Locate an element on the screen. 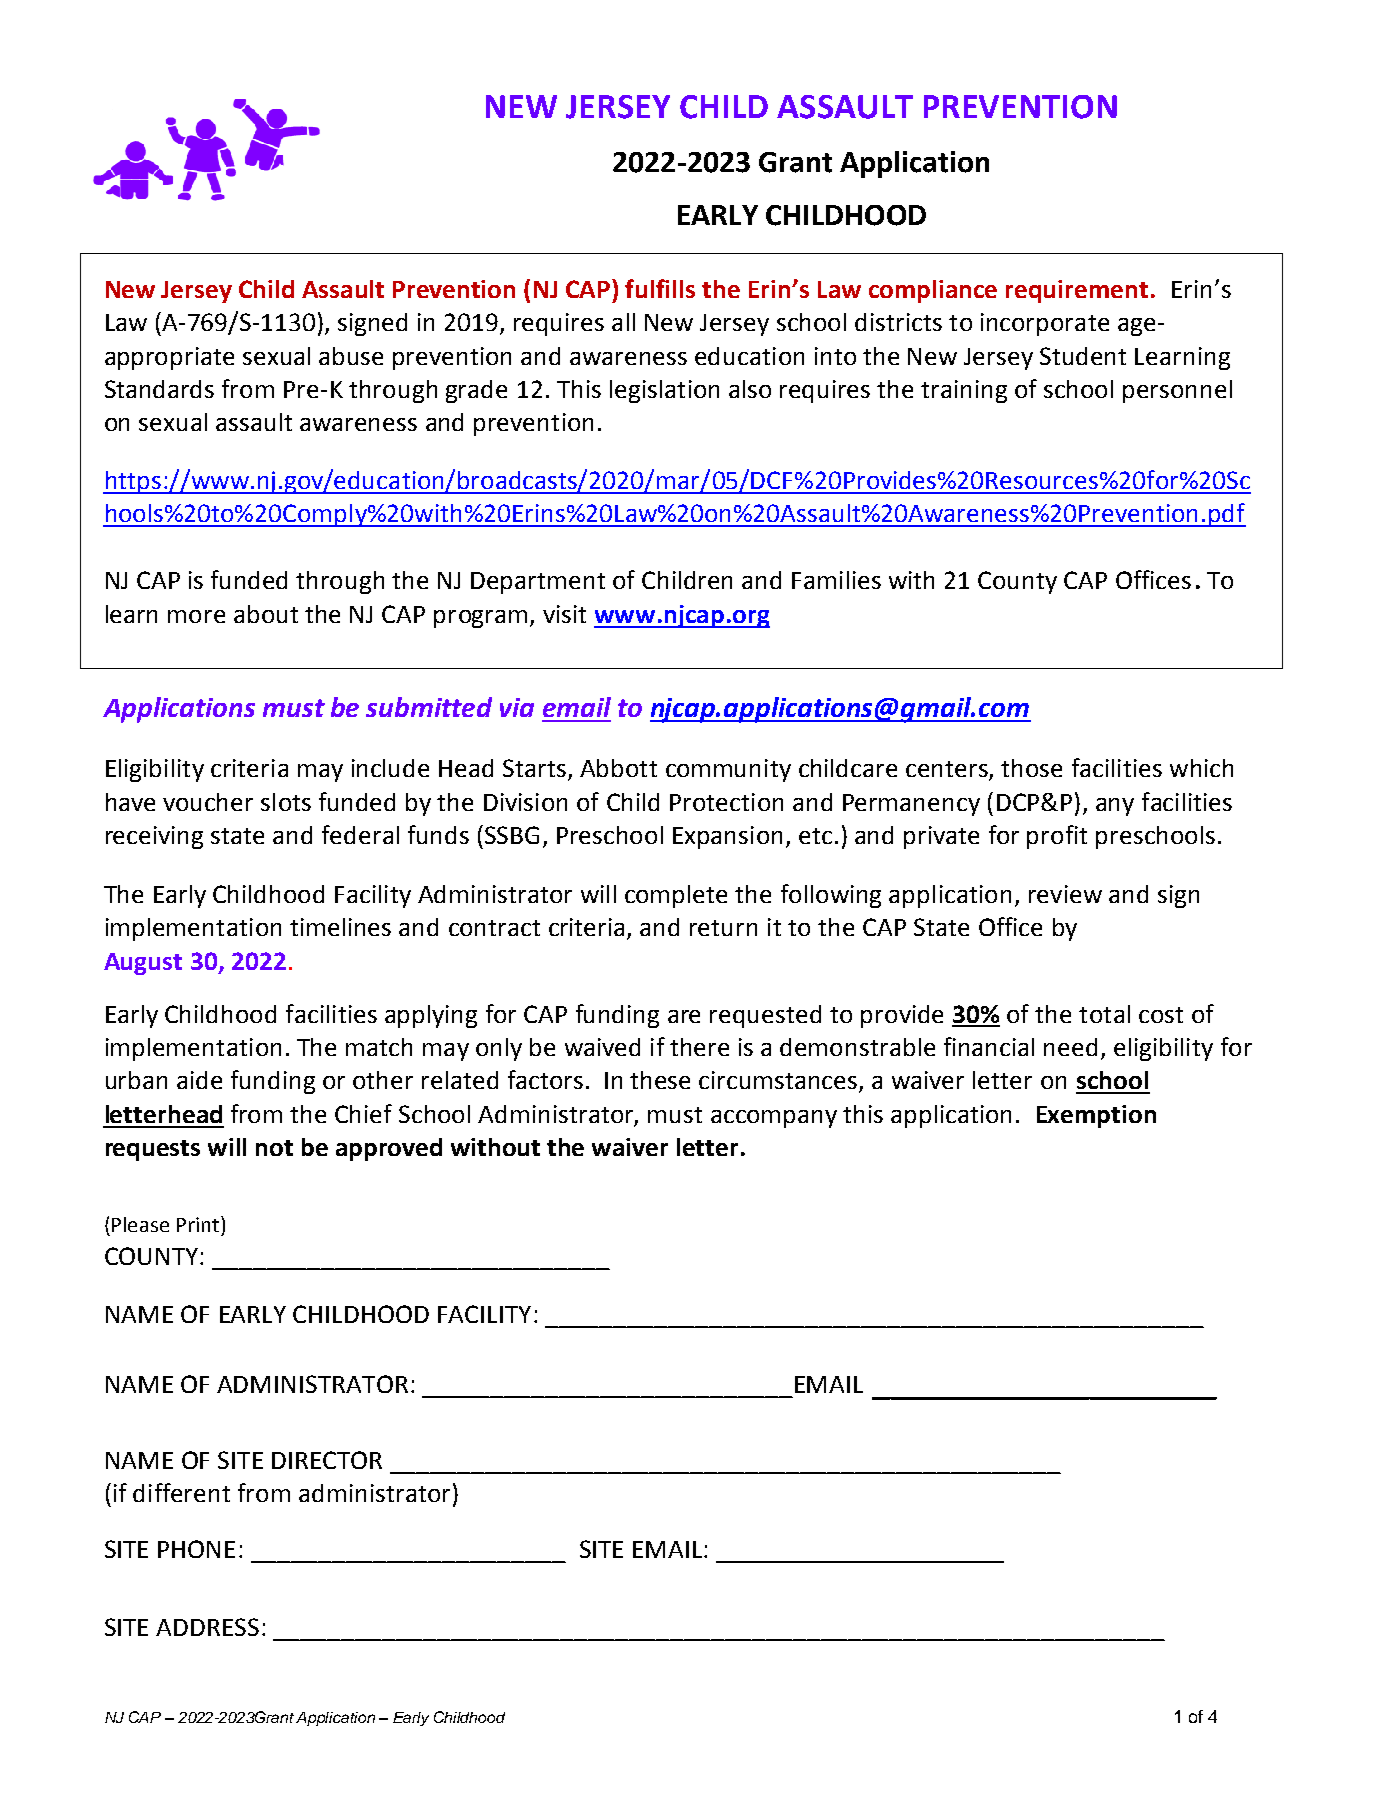 The height and width of the screenshot is (1809, 1398). all is located at coordinates (623, 322).
